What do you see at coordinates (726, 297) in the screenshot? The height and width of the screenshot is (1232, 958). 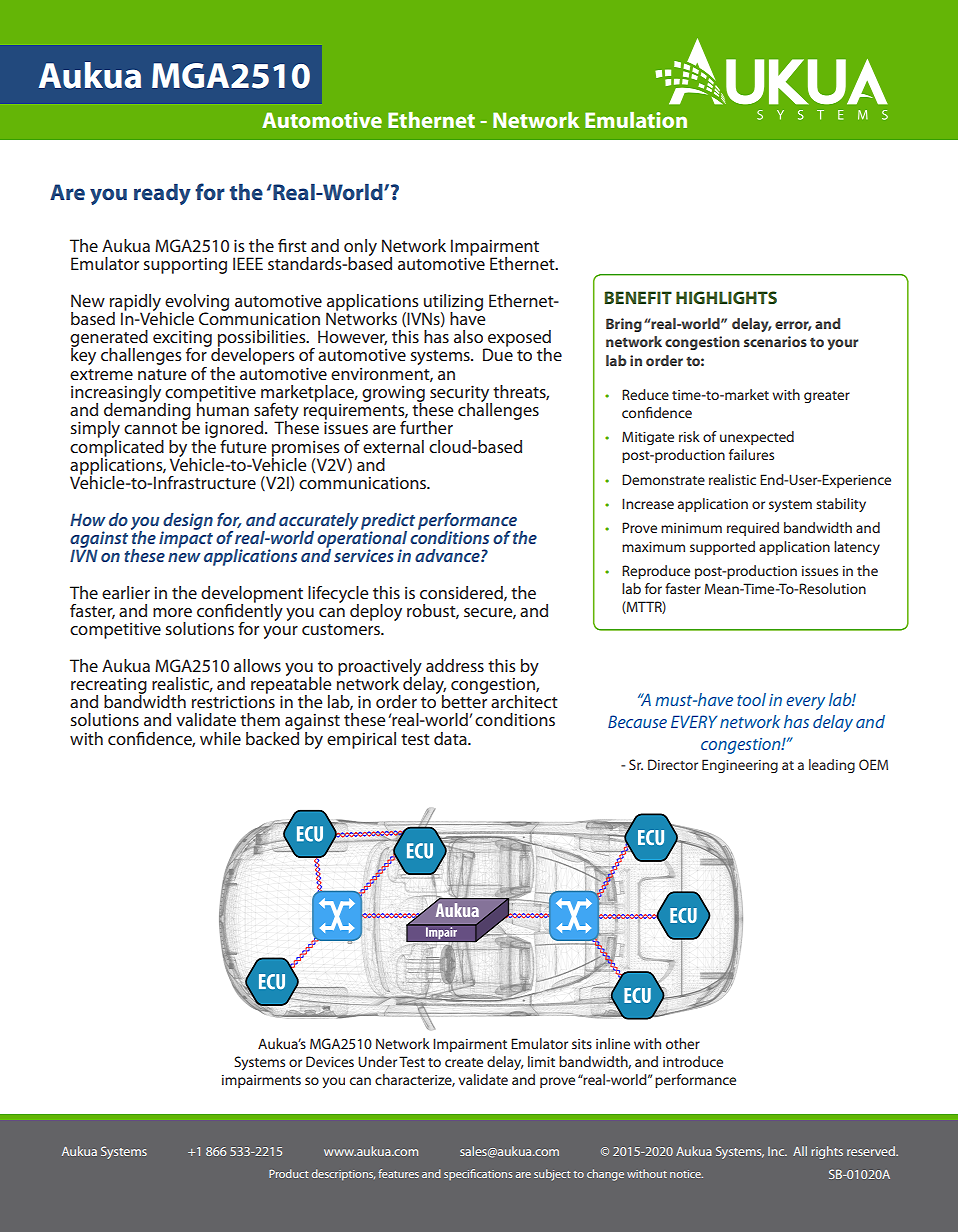 I see `HIGHLIGHTS` at bounding box center [726, 297].
